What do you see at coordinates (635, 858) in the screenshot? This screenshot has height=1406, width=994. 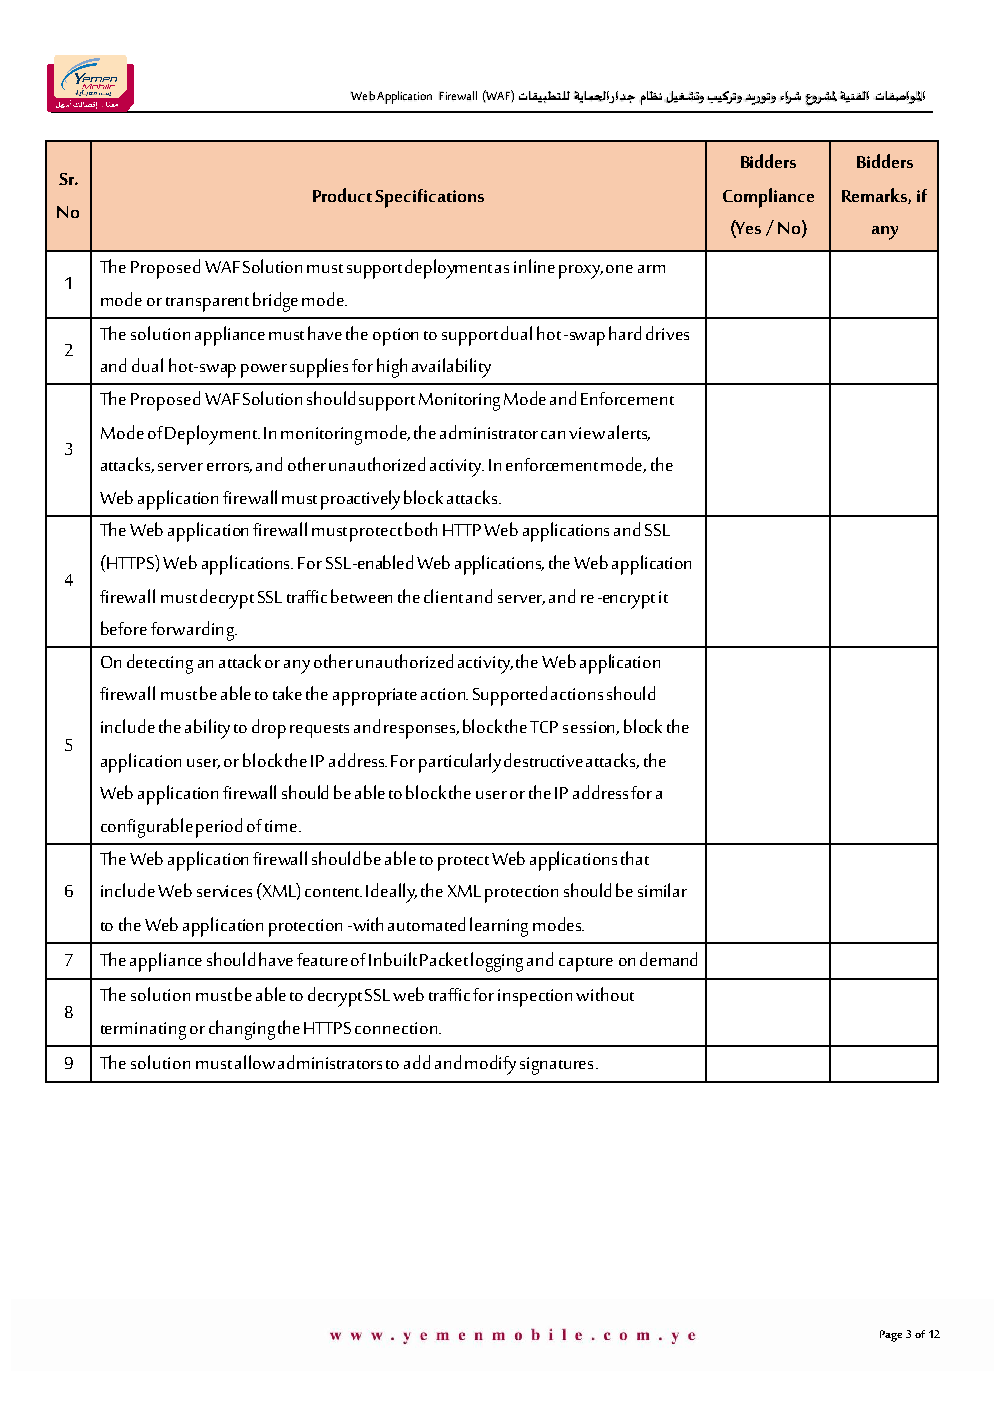 I see `that` at bounding box center [635, 858].
